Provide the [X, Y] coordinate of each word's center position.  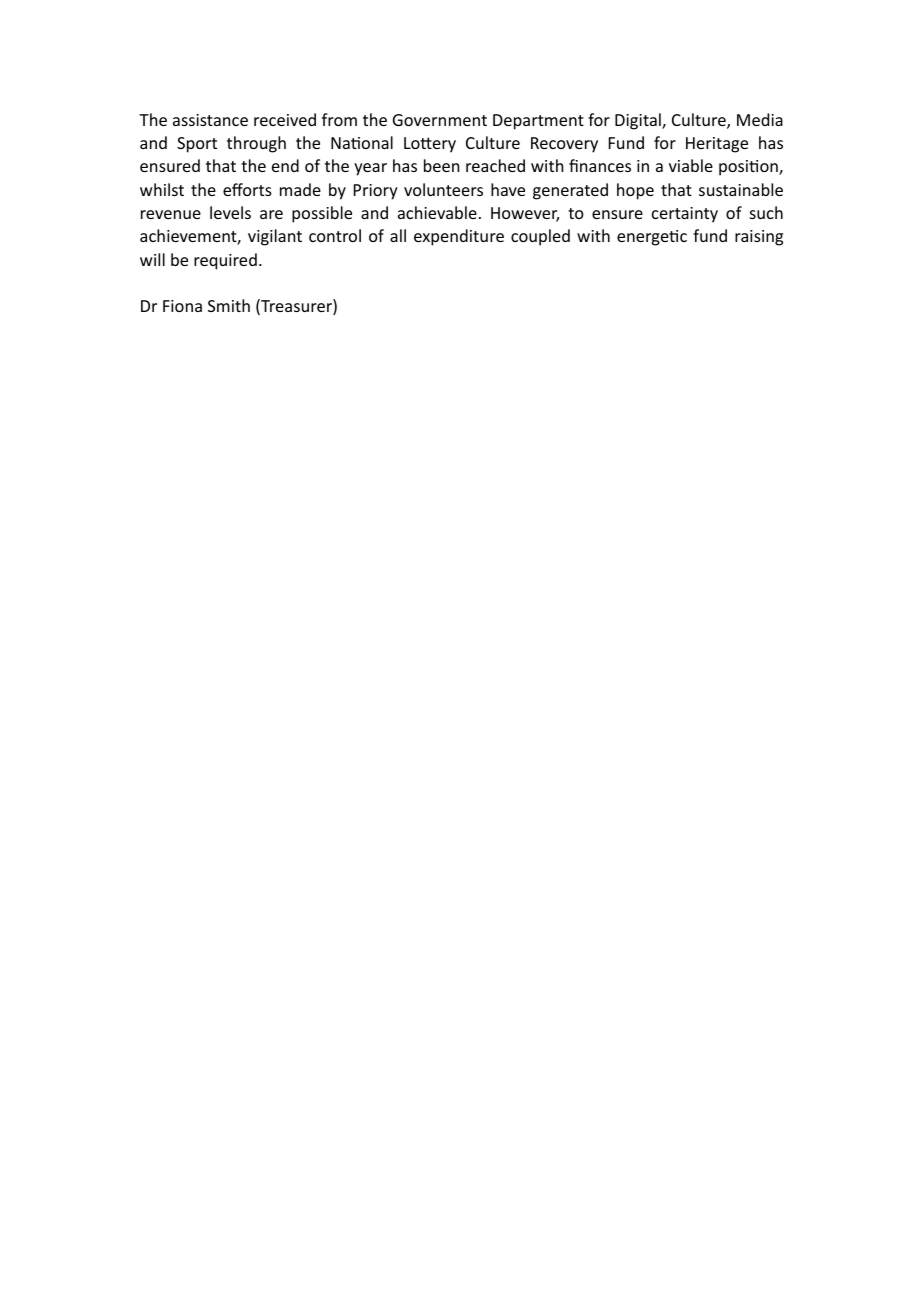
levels [230, 212]
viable [691, 165]
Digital [639, 121]
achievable [437, 212]
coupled [540, 237]
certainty [685, 215]
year [370, 169]
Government [440, 120]
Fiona [182, 306]
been [441, 165]
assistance [210, 120]
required [225, 261]
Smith [229, 305]
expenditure [459, 237]
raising [759, 238]
